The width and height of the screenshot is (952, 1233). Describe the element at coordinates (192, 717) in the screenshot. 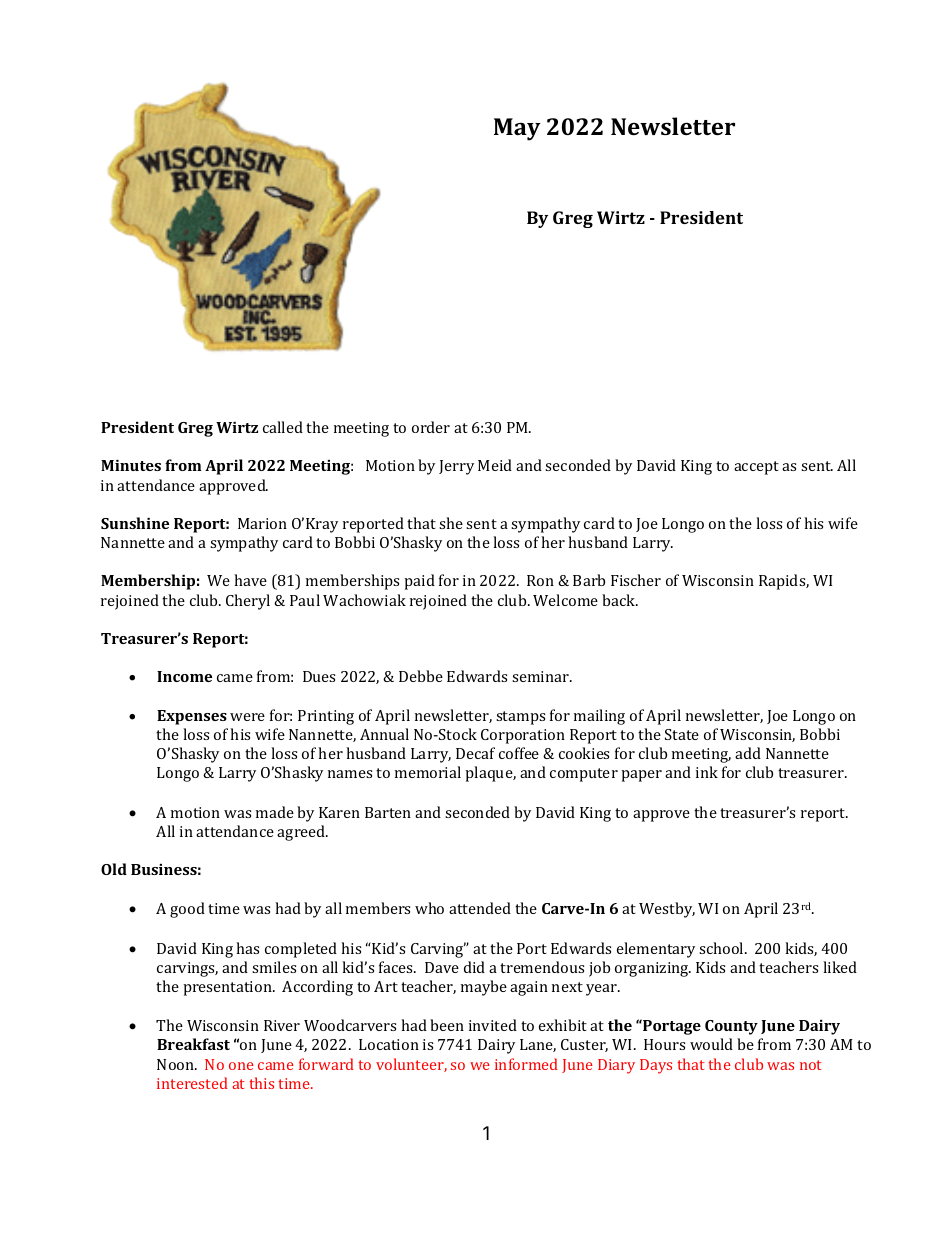

I see `Expenses` at that location.
